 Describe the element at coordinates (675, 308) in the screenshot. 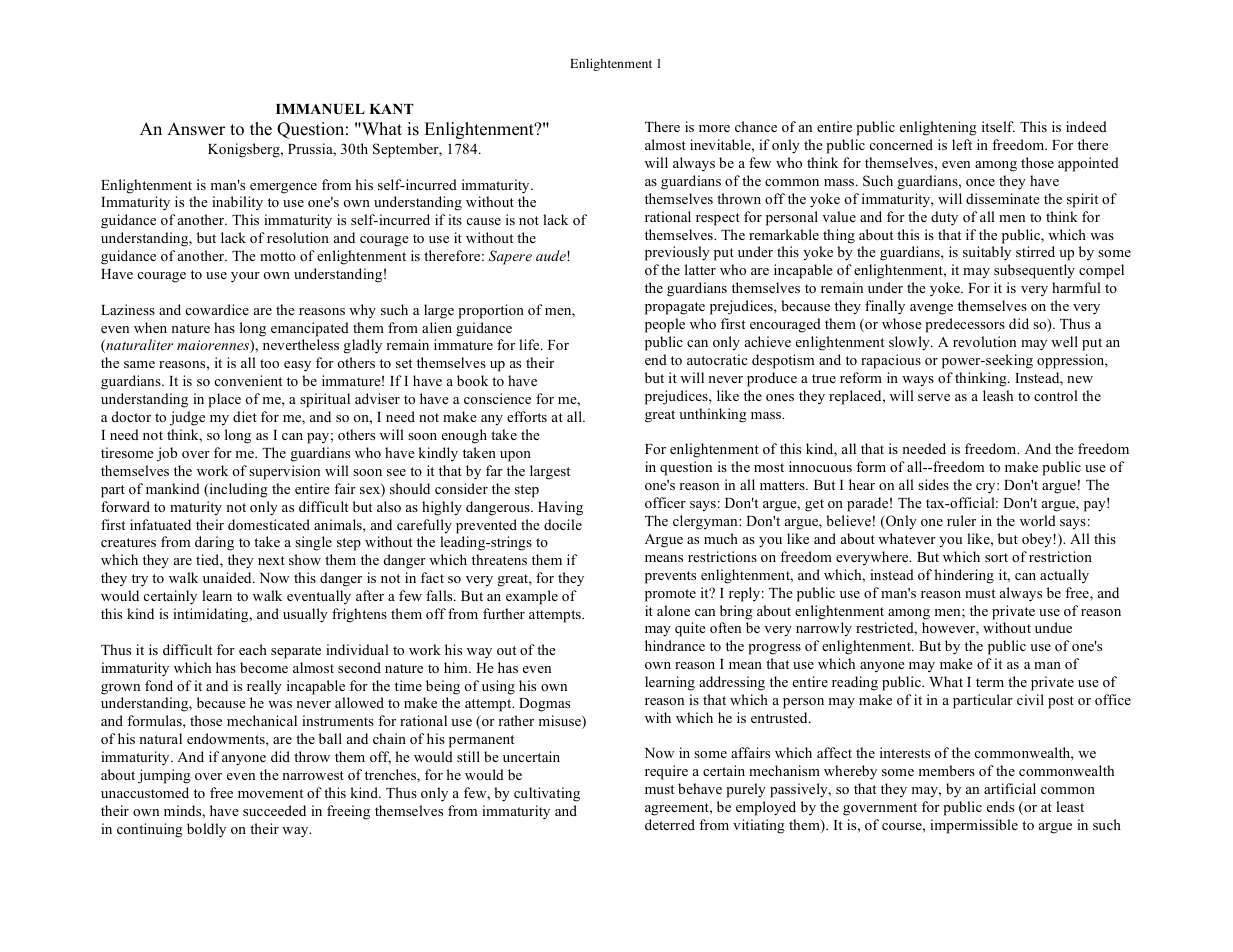

I see `propagate` at that location.
